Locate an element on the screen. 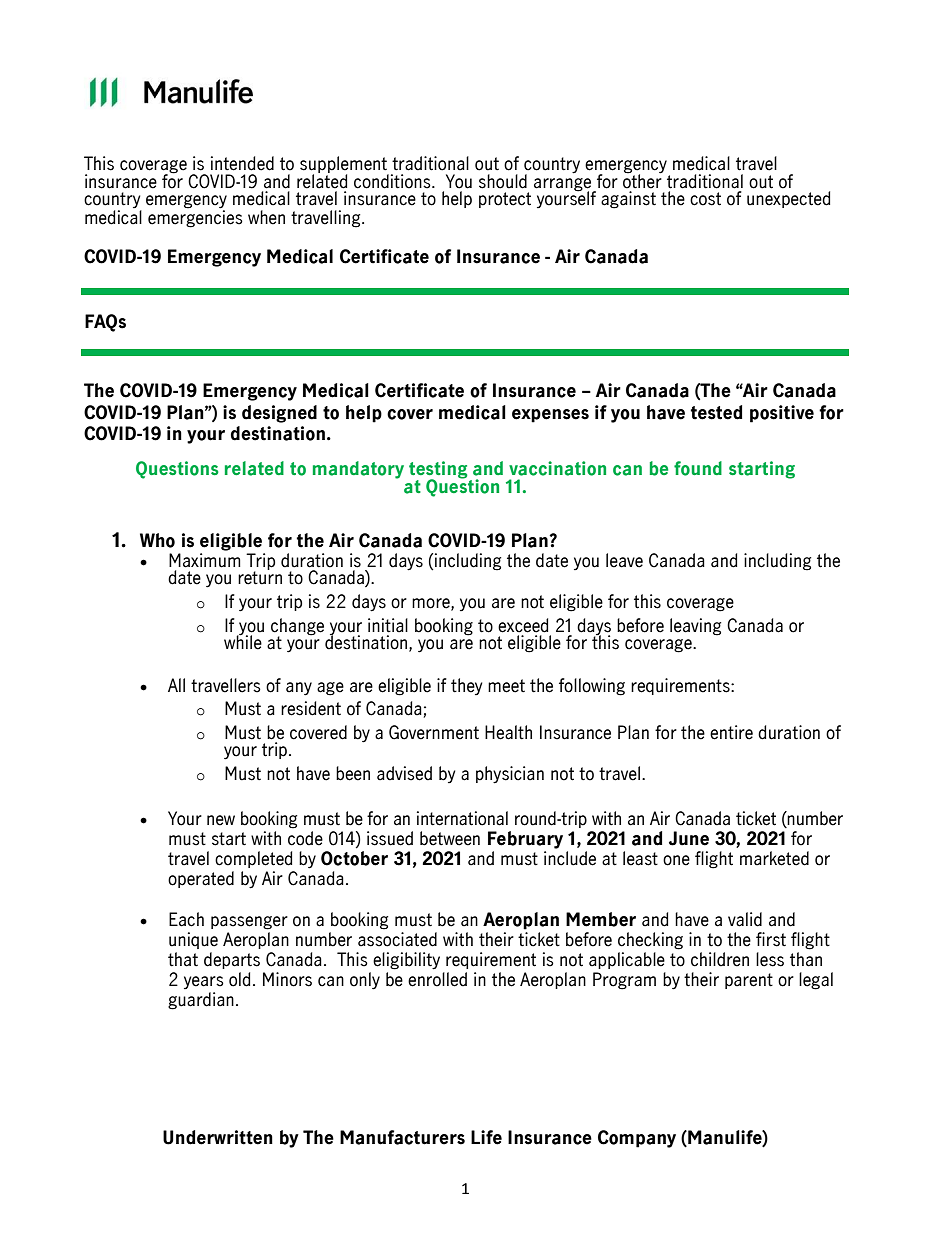 This screenshot has width=952, height=1233. intended is located at coordinates (242, 163).
